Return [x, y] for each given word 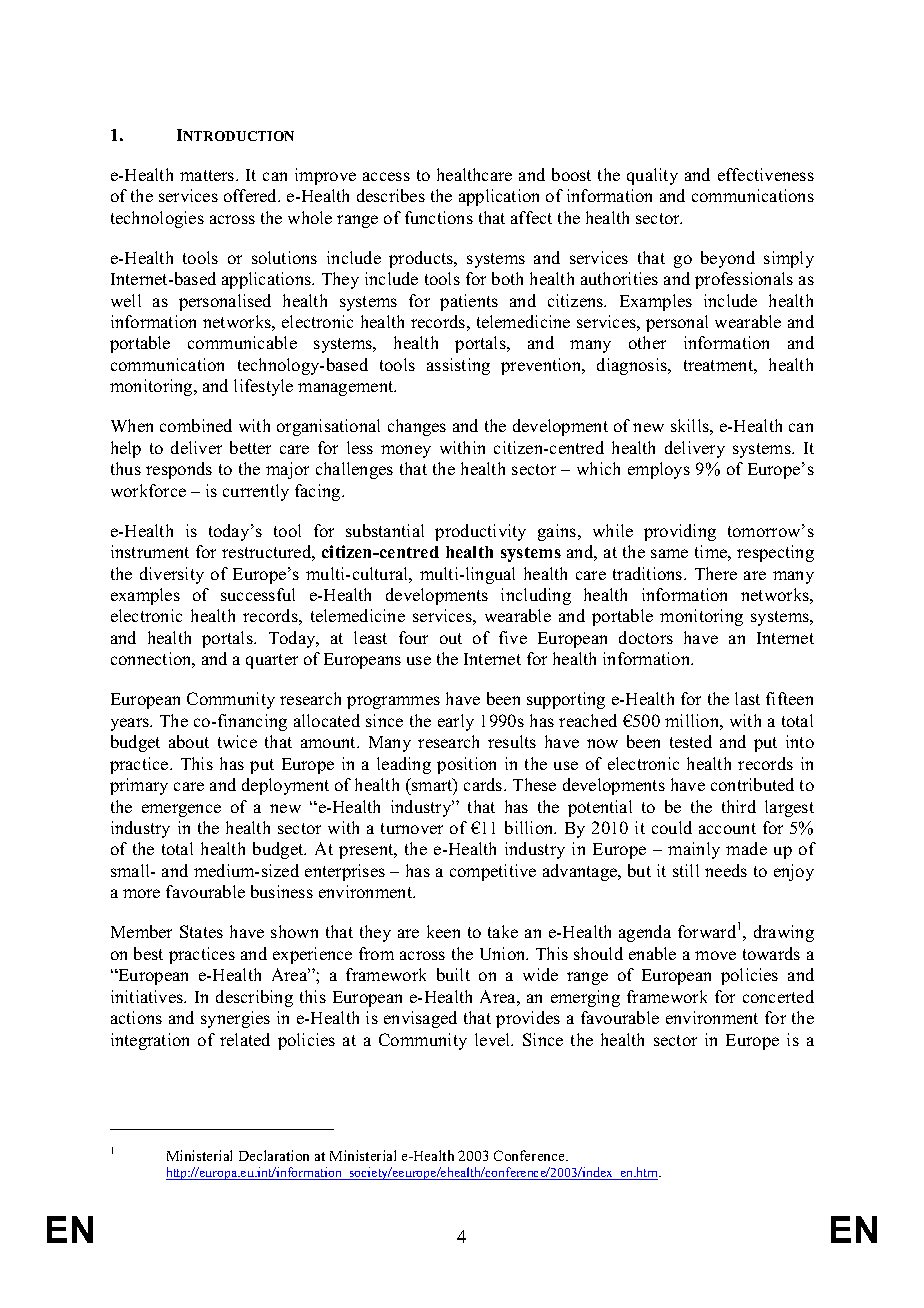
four [413, 637]
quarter [272, 661]
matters [208, 175]
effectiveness [766, 174]
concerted [778, 996]
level [494, 1039]
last [747, 698]
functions [439, 217]
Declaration [274, 1155]
